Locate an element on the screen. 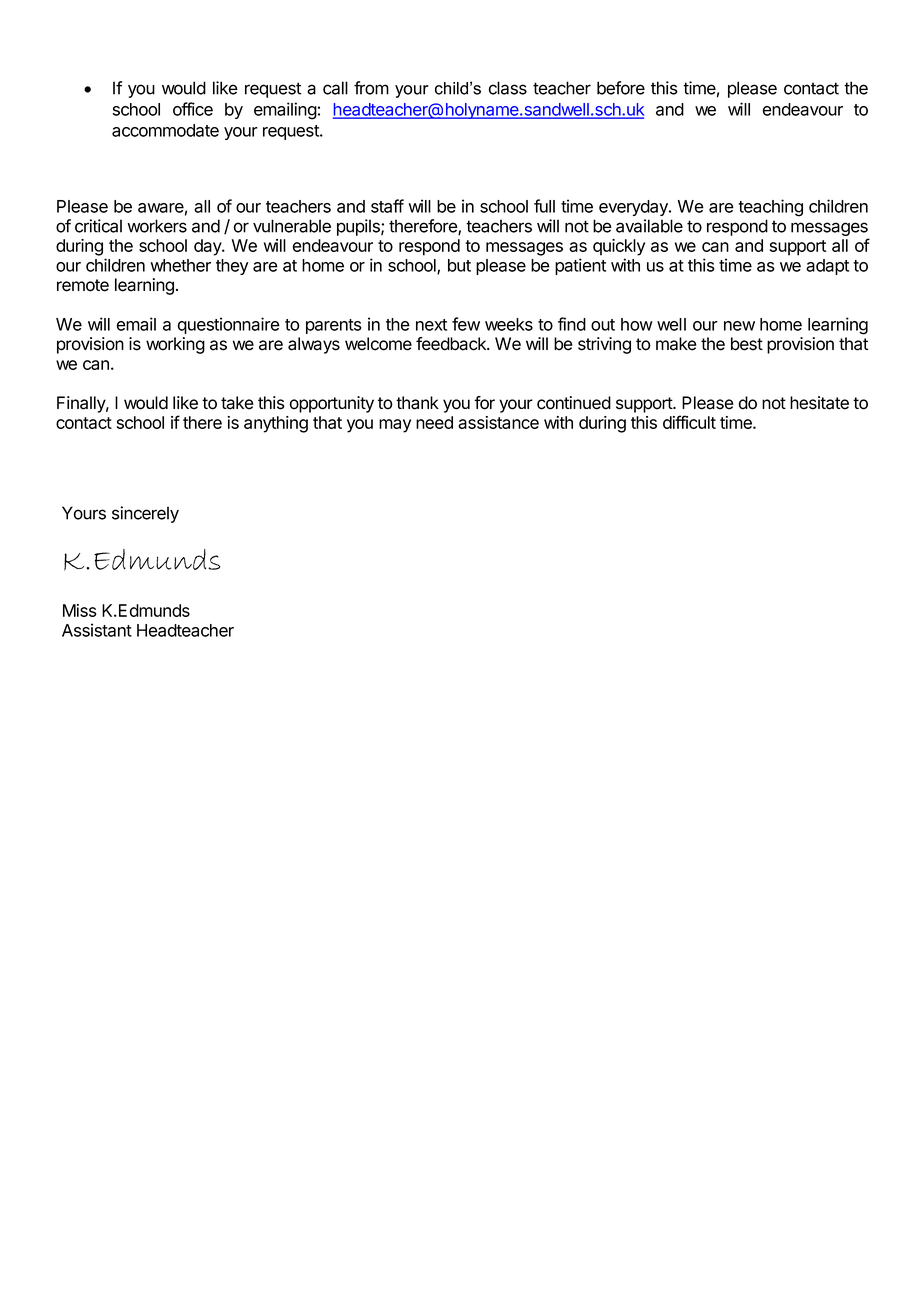  Assistant is located at coordinates (97, 630).
